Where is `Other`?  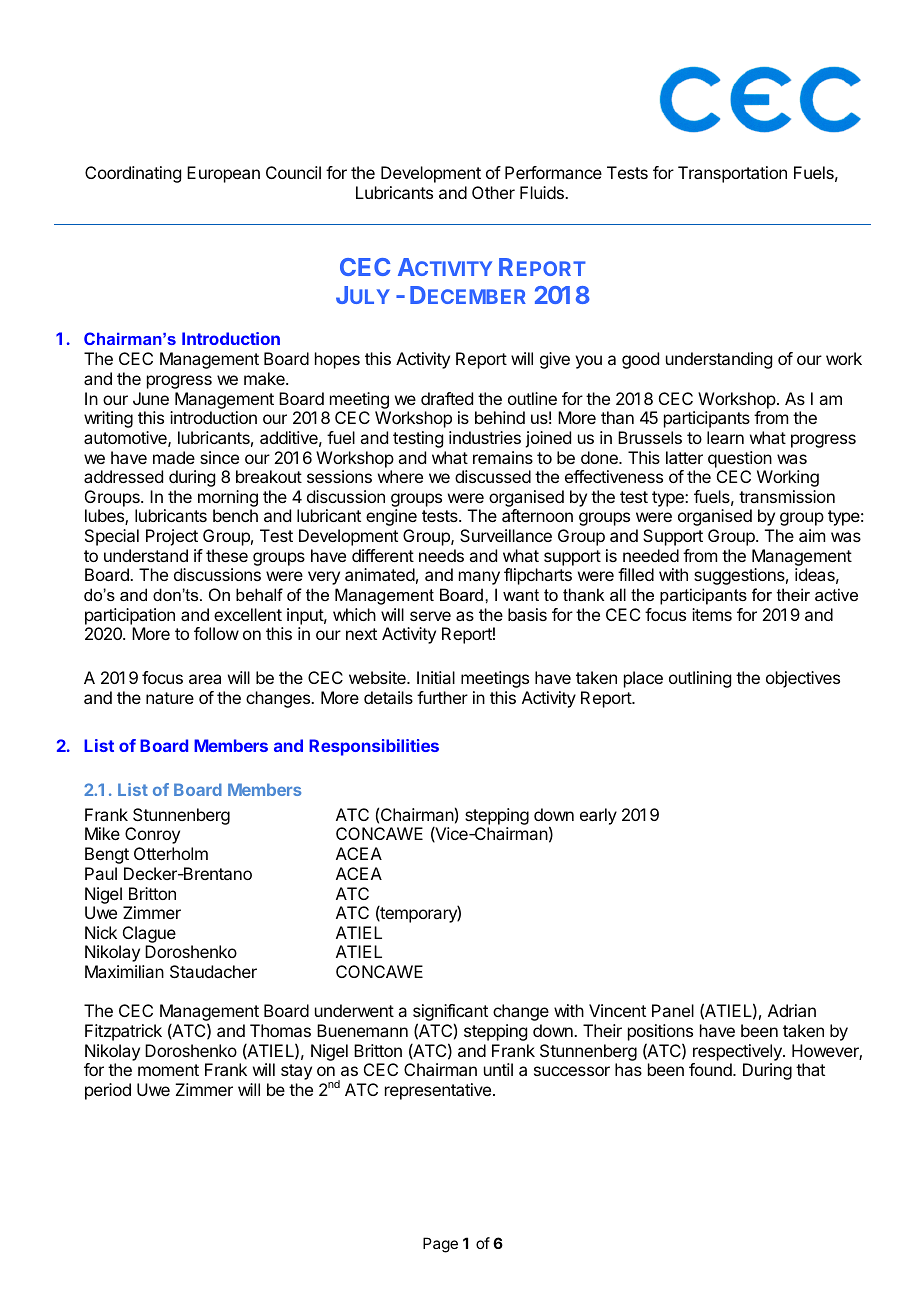
Other is located at coordinates (493, 192).
